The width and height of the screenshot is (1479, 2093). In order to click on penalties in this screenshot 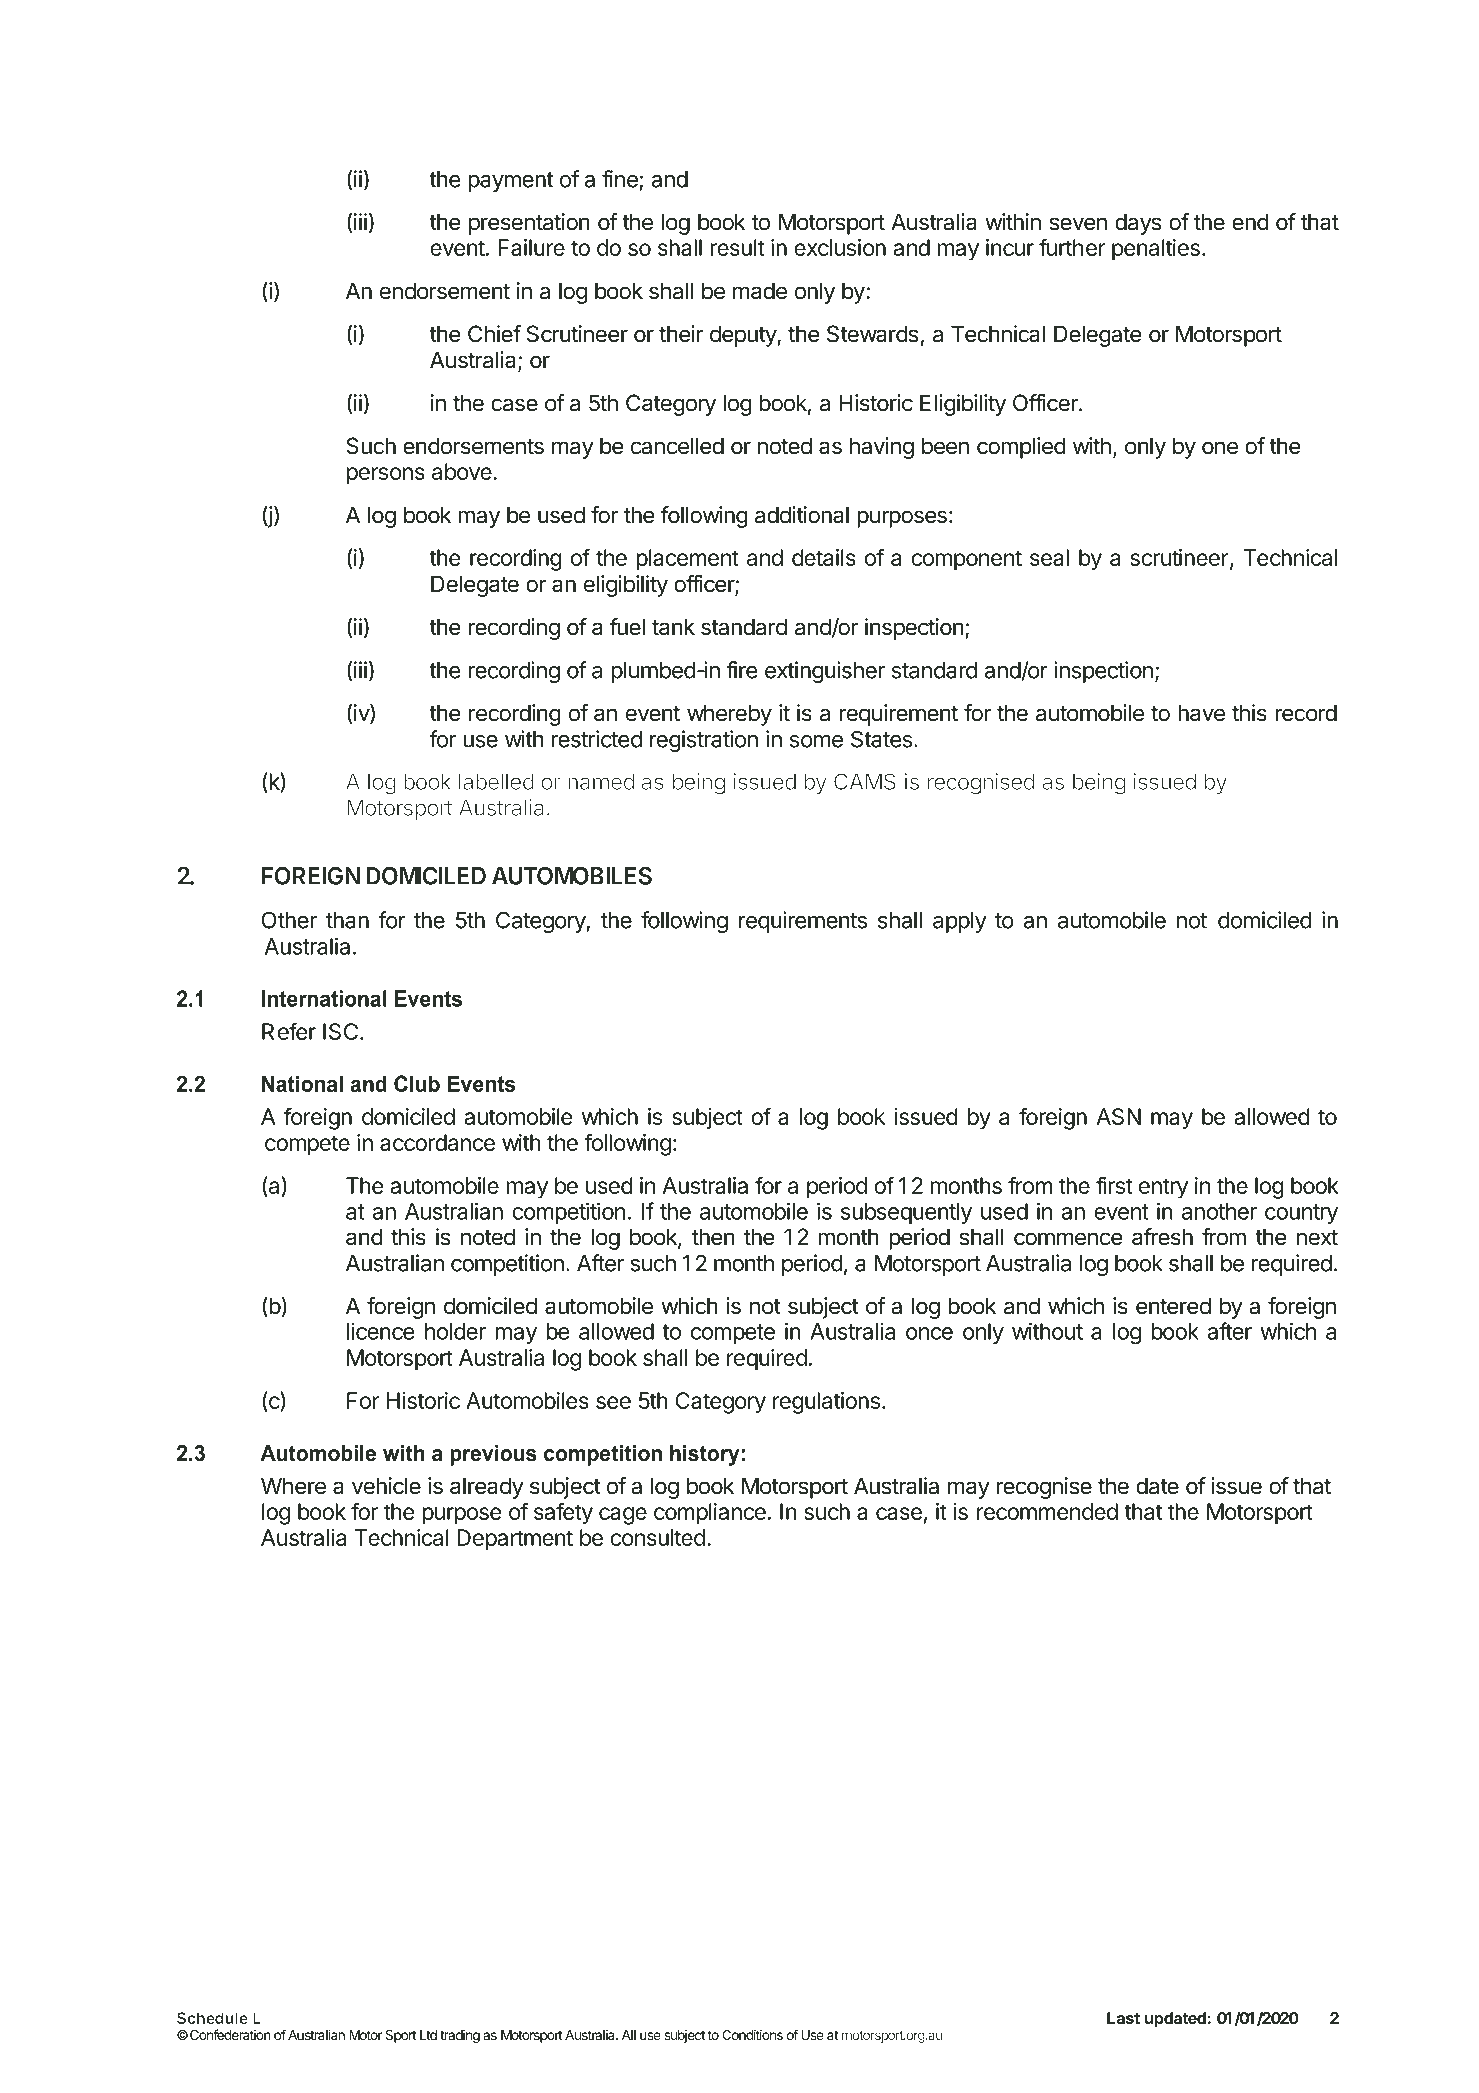, I will do `click(1156, 250)`.
